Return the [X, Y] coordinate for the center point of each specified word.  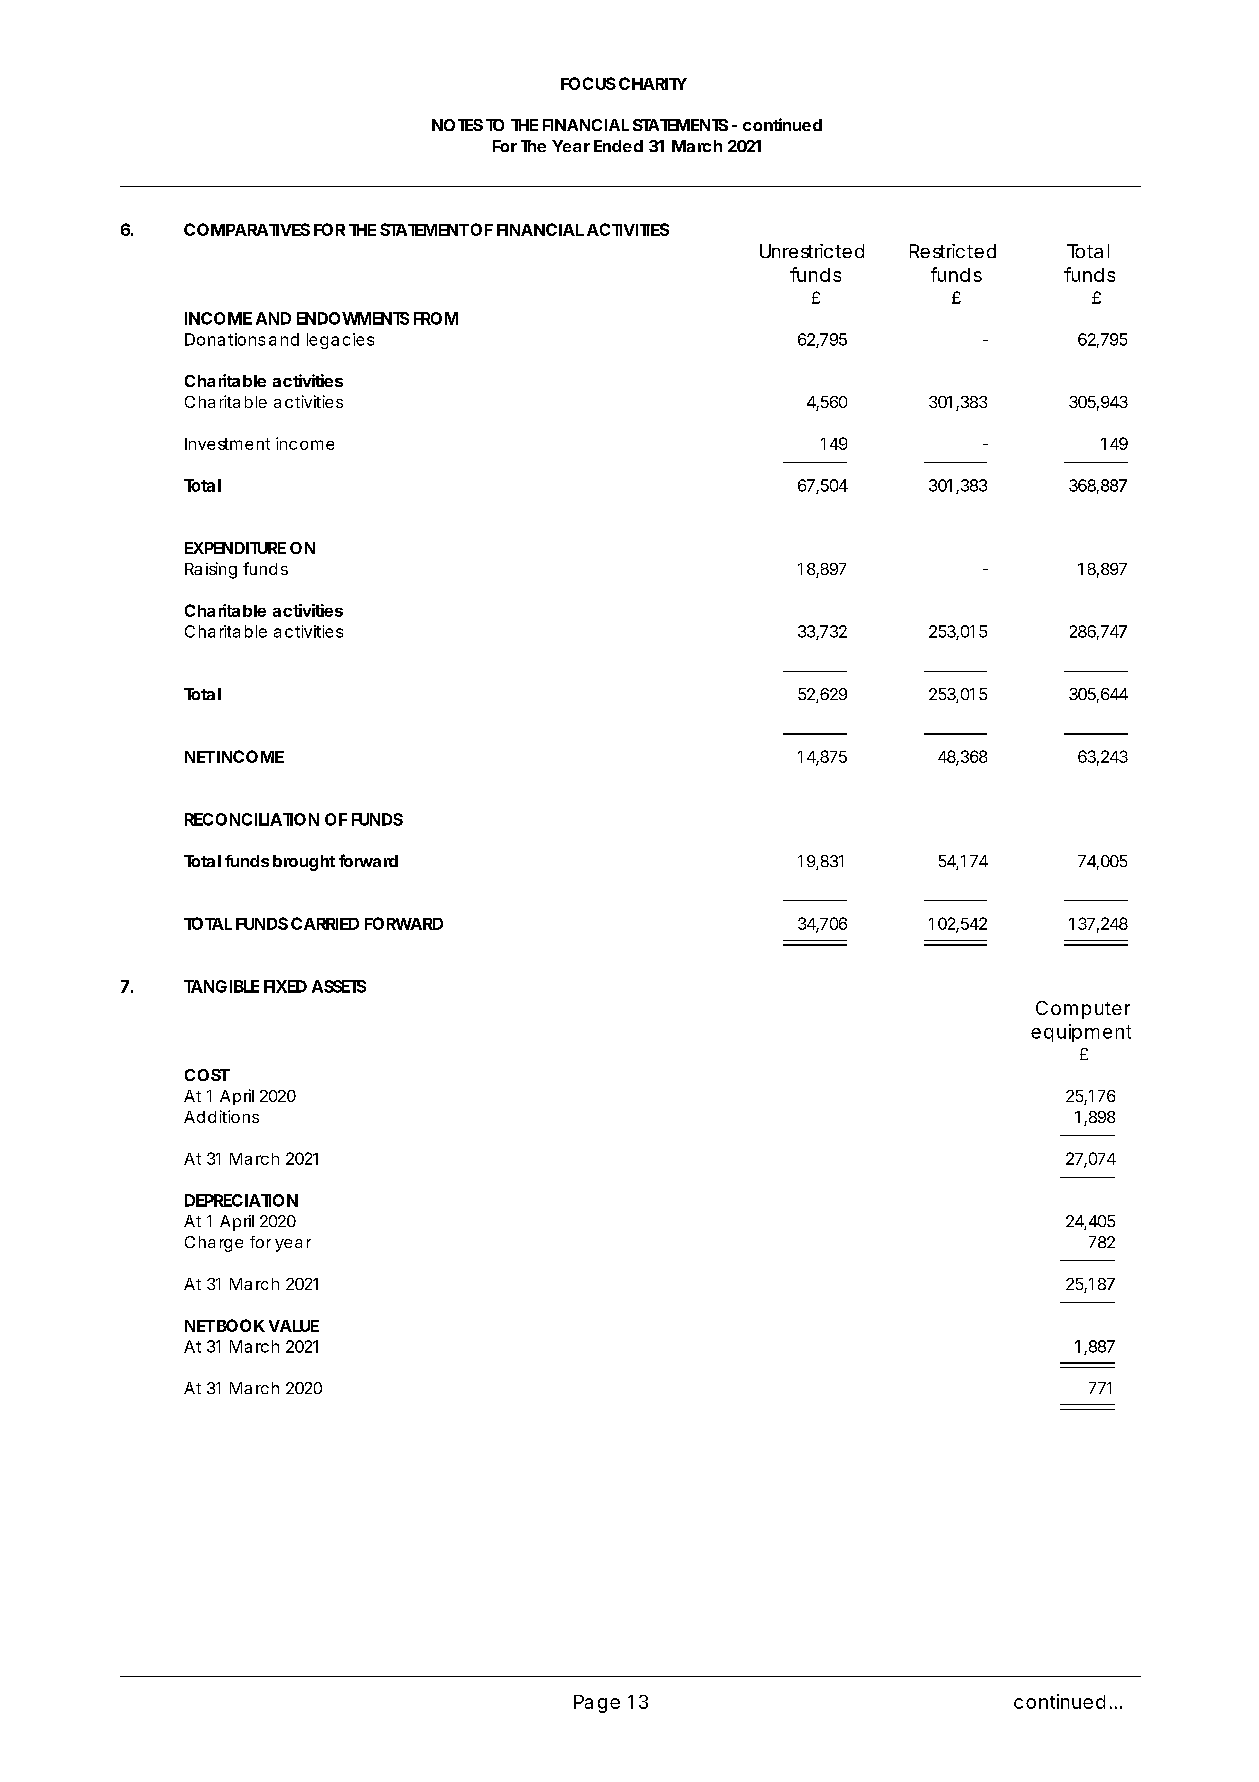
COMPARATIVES [247, 229]
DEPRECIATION [241, 1200]
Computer [1083, 1010]
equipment [1081, 1033]
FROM [436, 318]
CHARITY [653, 83]
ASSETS [339, 986]
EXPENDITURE [235, 548]
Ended [618, 146]
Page [597, 1704]
